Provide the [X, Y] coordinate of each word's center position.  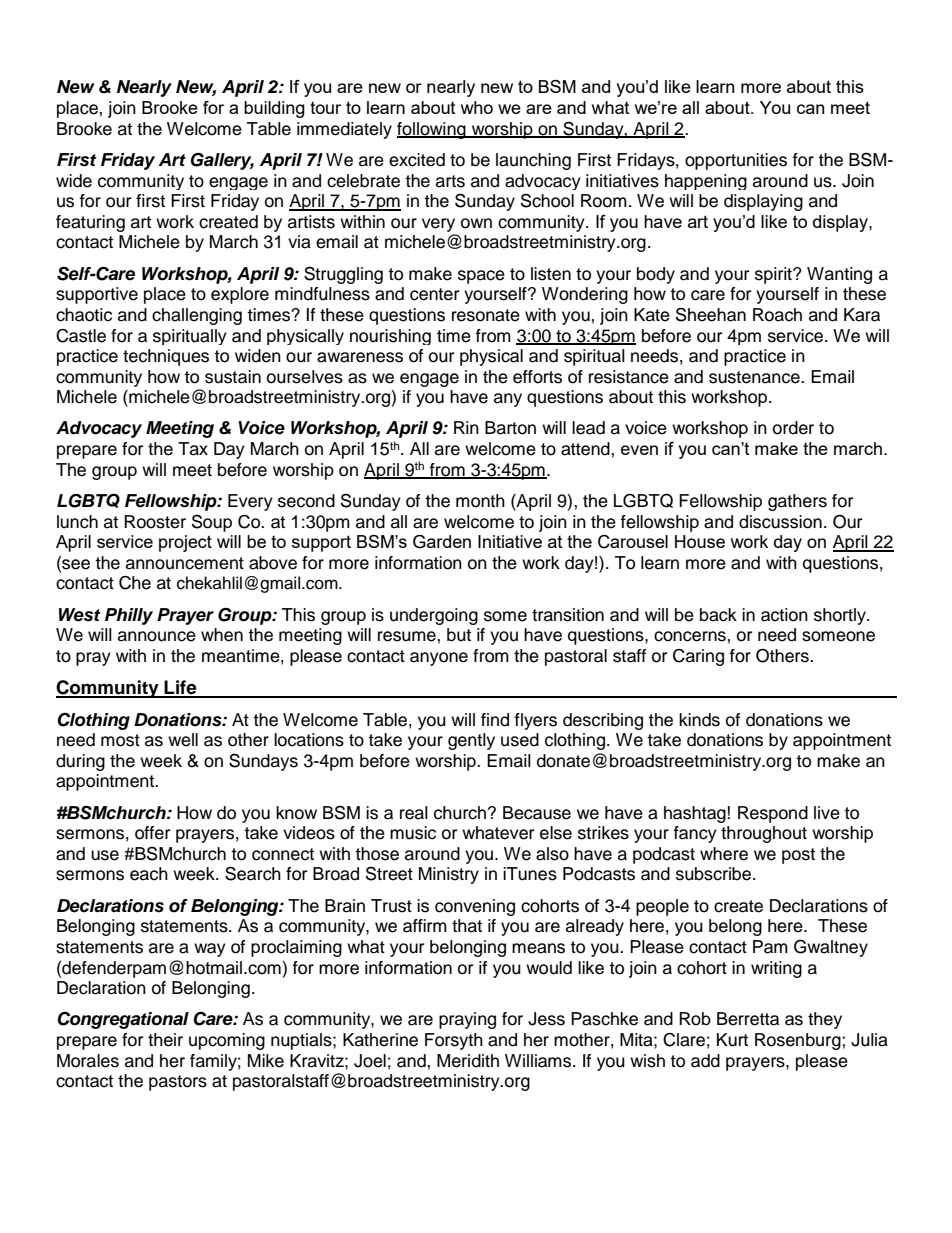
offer [152, 833]
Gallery [222, 161]
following [432, 130]
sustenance [755, 377]
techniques [166, 357]
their [165, 1040]
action [784, 615]
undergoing [434, 616]
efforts [537, 377]
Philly [129, 616]
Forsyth [454, 1041]
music [413, 833]
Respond [773, 814]
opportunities [736, 161]
